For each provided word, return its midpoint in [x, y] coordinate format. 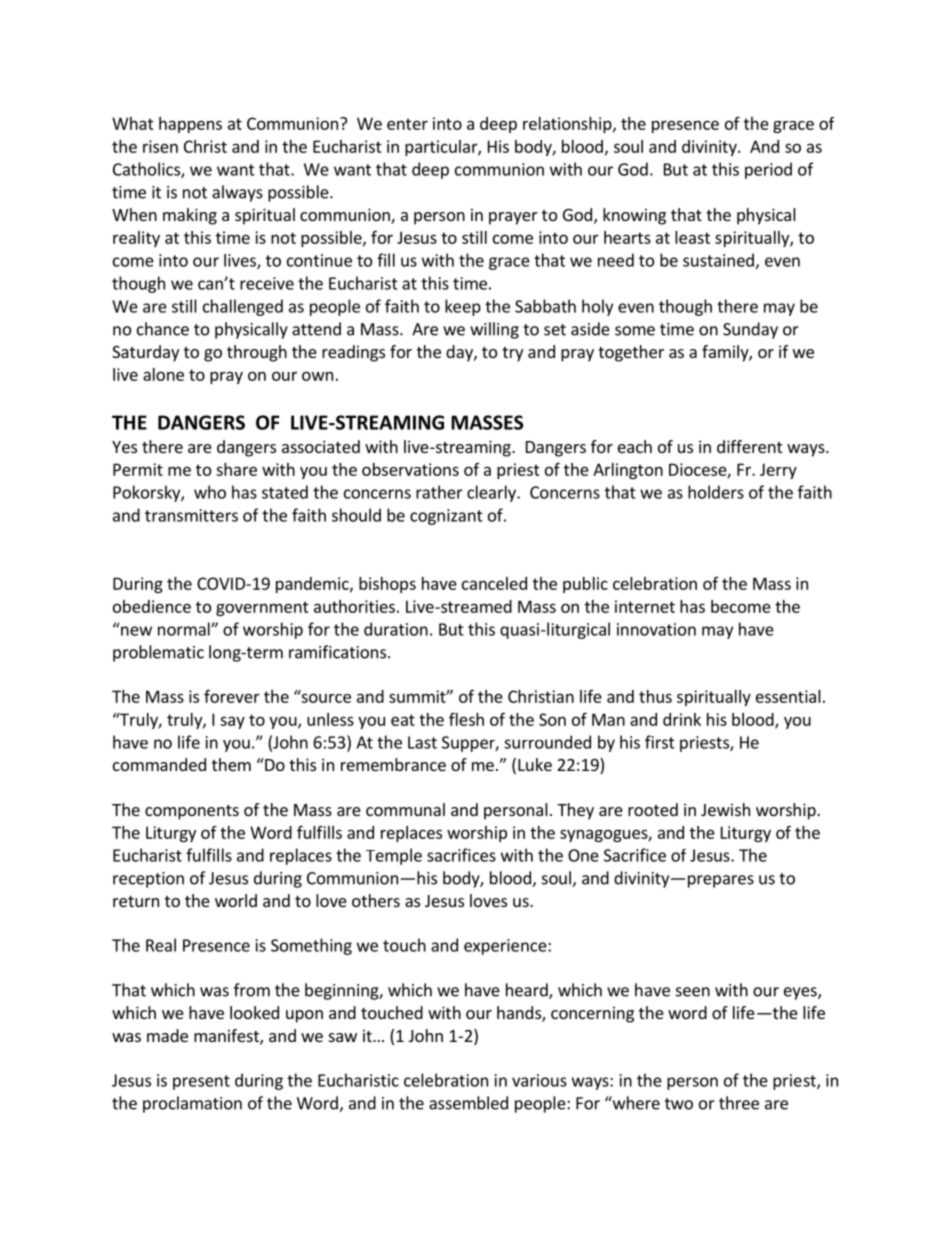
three [739, 1103]
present [201, 1082]
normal [185, 629]
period [768, 170]
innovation [656, 629]
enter [407, 124]
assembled [468, 1103]
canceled [494, 583]
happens [190, 125]
